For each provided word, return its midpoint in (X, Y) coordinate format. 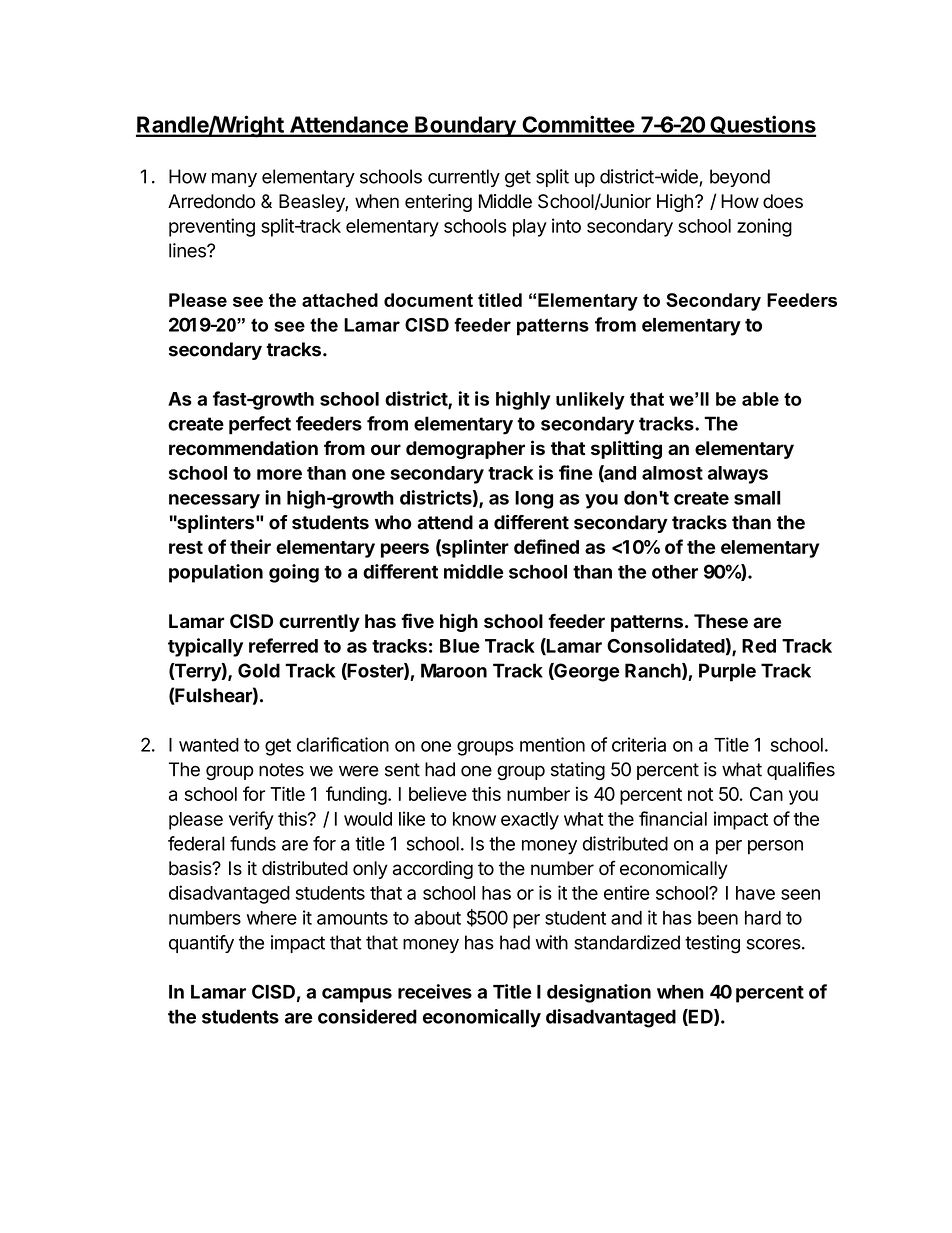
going (294, 573)
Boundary (465, 126)
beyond (740, 178)
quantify (201, 944)
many (234, 180)
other (675, 572)
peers (405, 550)
